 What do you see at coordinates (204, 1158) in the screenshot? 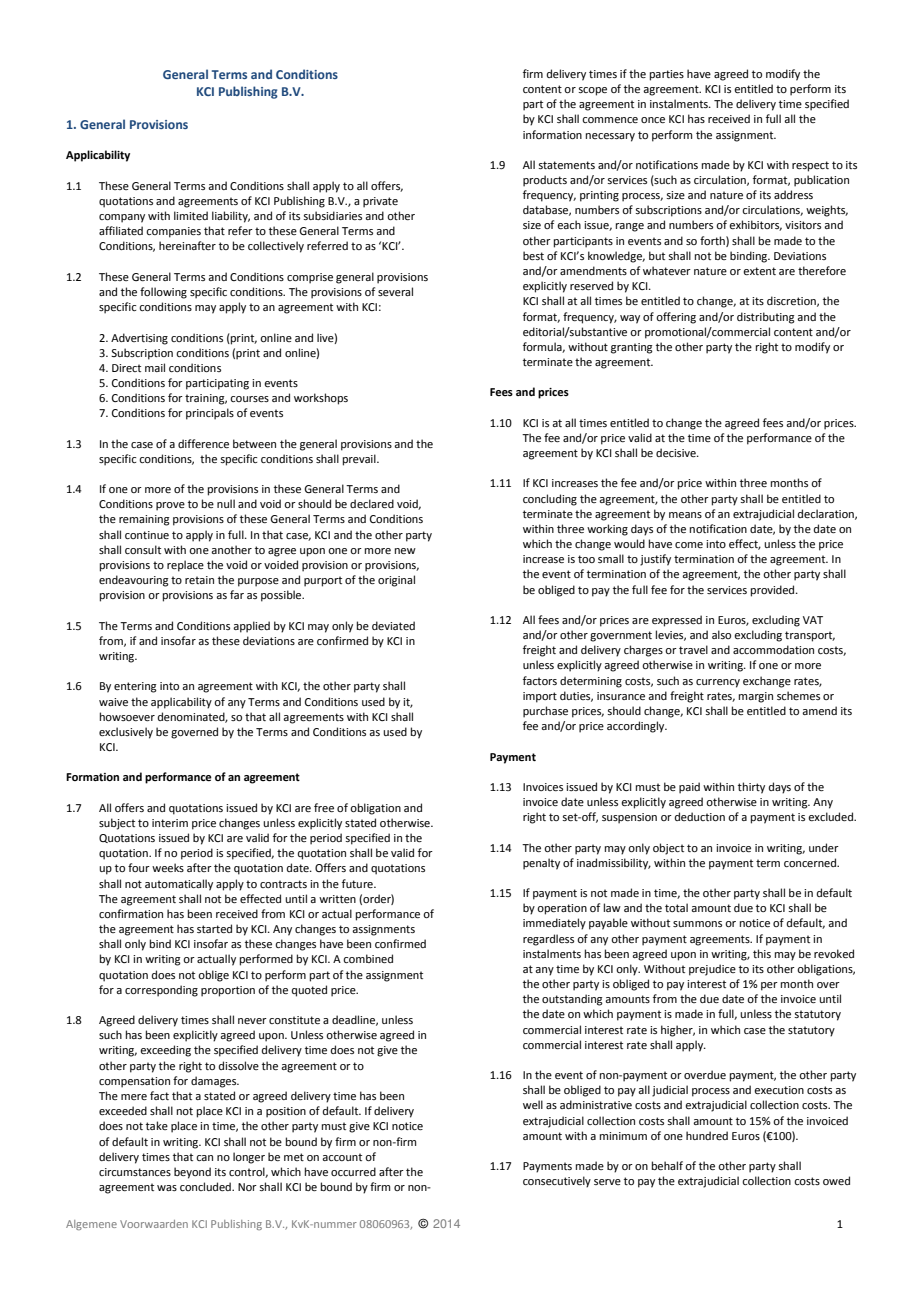
I see `can` at bounding box center [204, 1158].
